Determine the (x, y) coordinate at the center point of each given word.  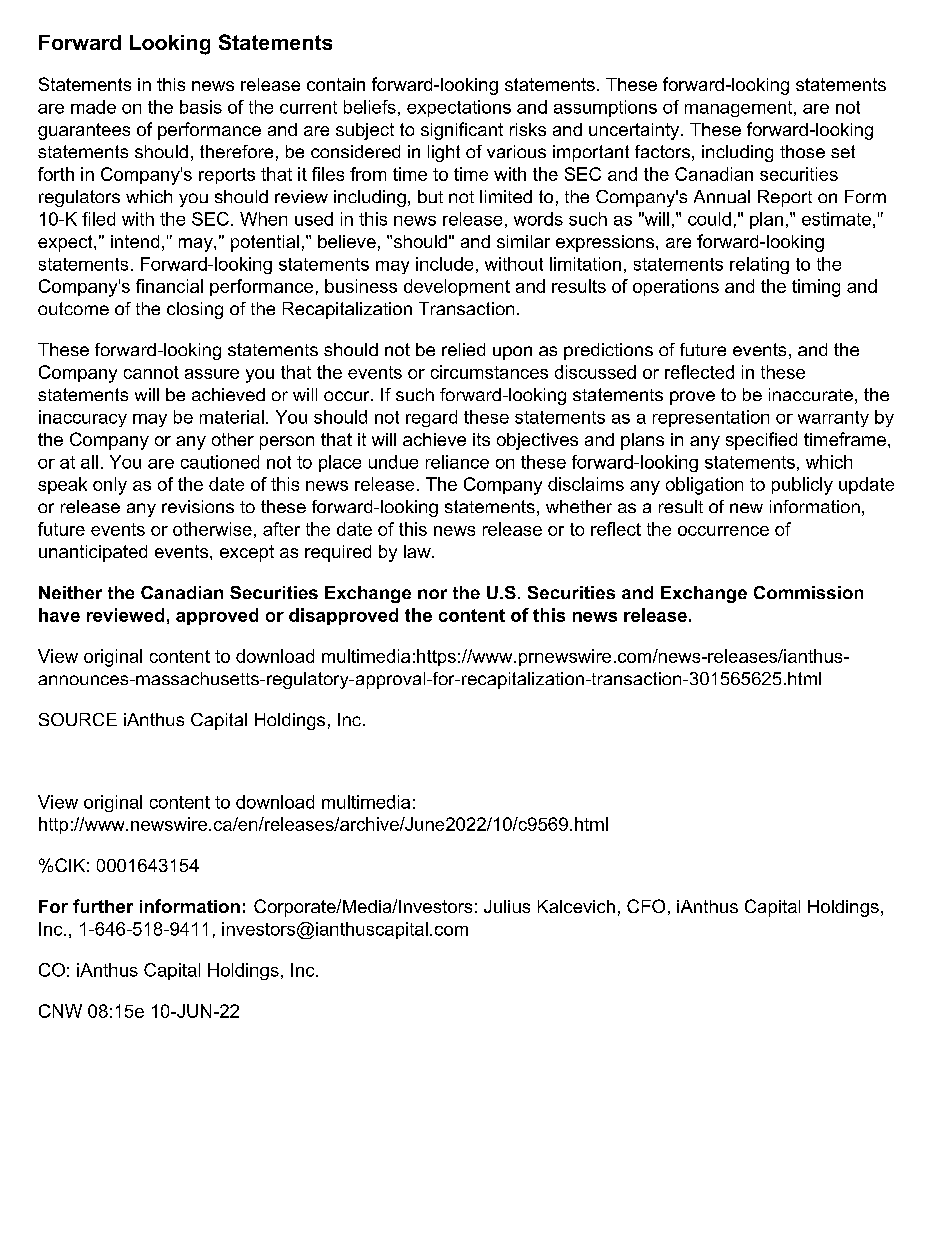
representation (711, 418)
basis (201, 107)
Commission (808, 592)
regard (431, 418)
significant (462, 131)
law (418, 551)
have (59, 615)
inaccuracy (83, 418)
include (444, 264)
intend (135, 241)
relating (759, 265)
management (740, 109)
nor (432, 594)
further (103, 906)
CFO (646, 906)
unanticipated (93, 553)
